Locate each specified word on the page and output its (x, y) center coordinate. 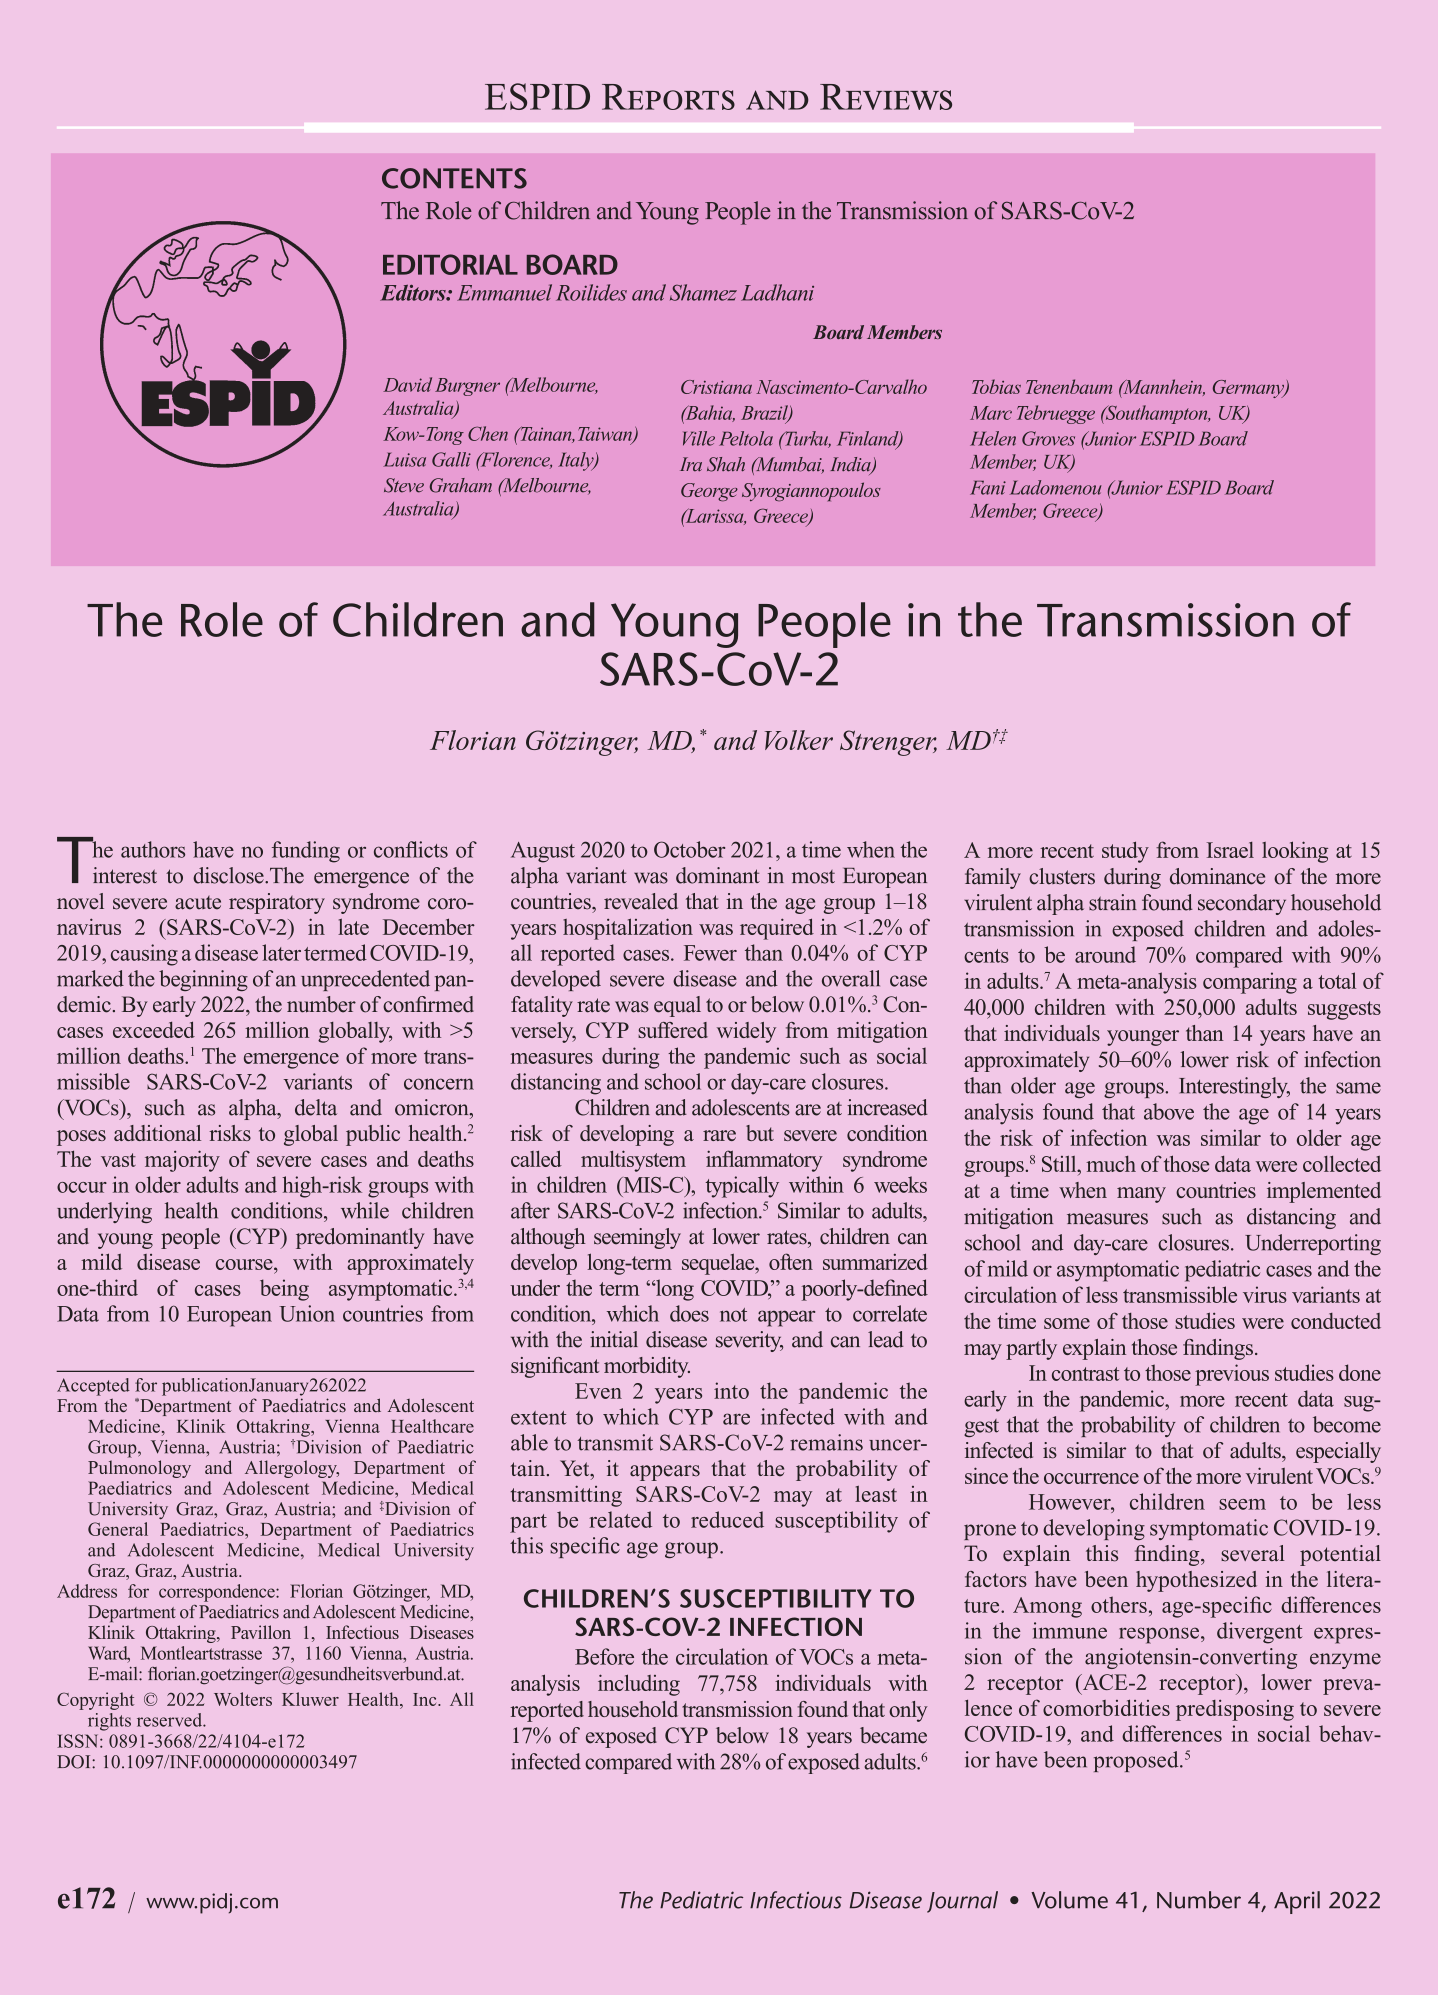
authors (153, 849)
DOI (75, 1762)
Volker (799, 740)
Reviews (886, 97)
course (245, 1264)
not (733, 1315)
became (893, 1735)
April (1297, 1902)
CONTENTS (454, 178)
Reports (668, 97)
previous (1232, 1375)
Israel (1230, 850)
